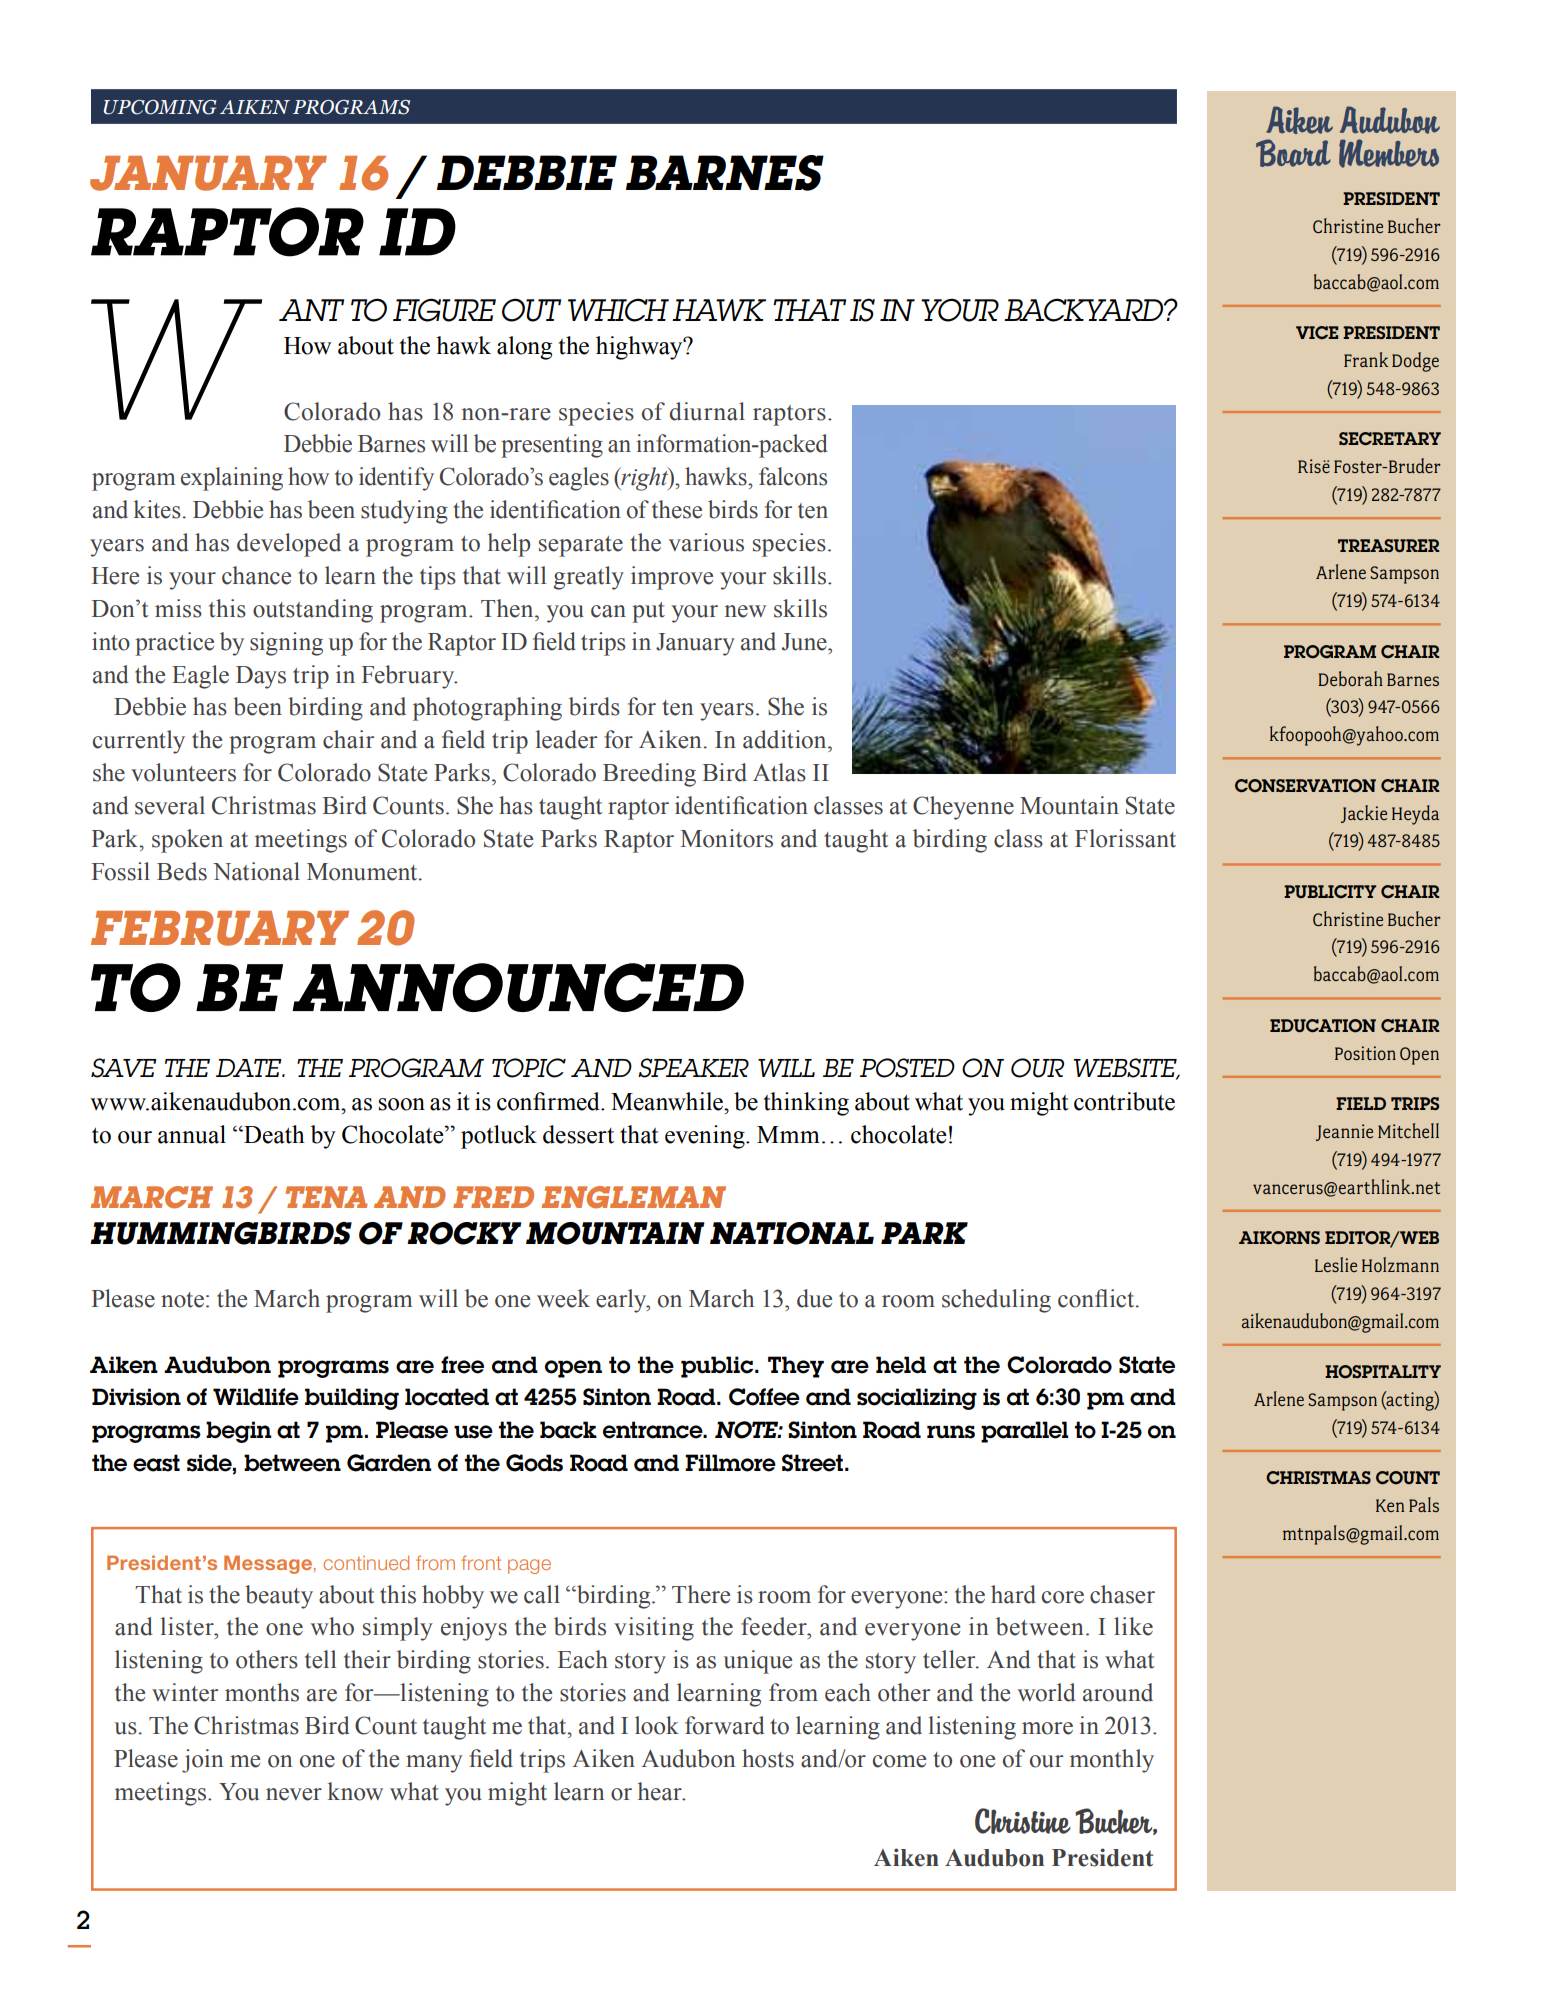 This document has height=2002, width=1547. Describe the element at coordinates (768, 1758) in the document. I see `hosts` at that location.
